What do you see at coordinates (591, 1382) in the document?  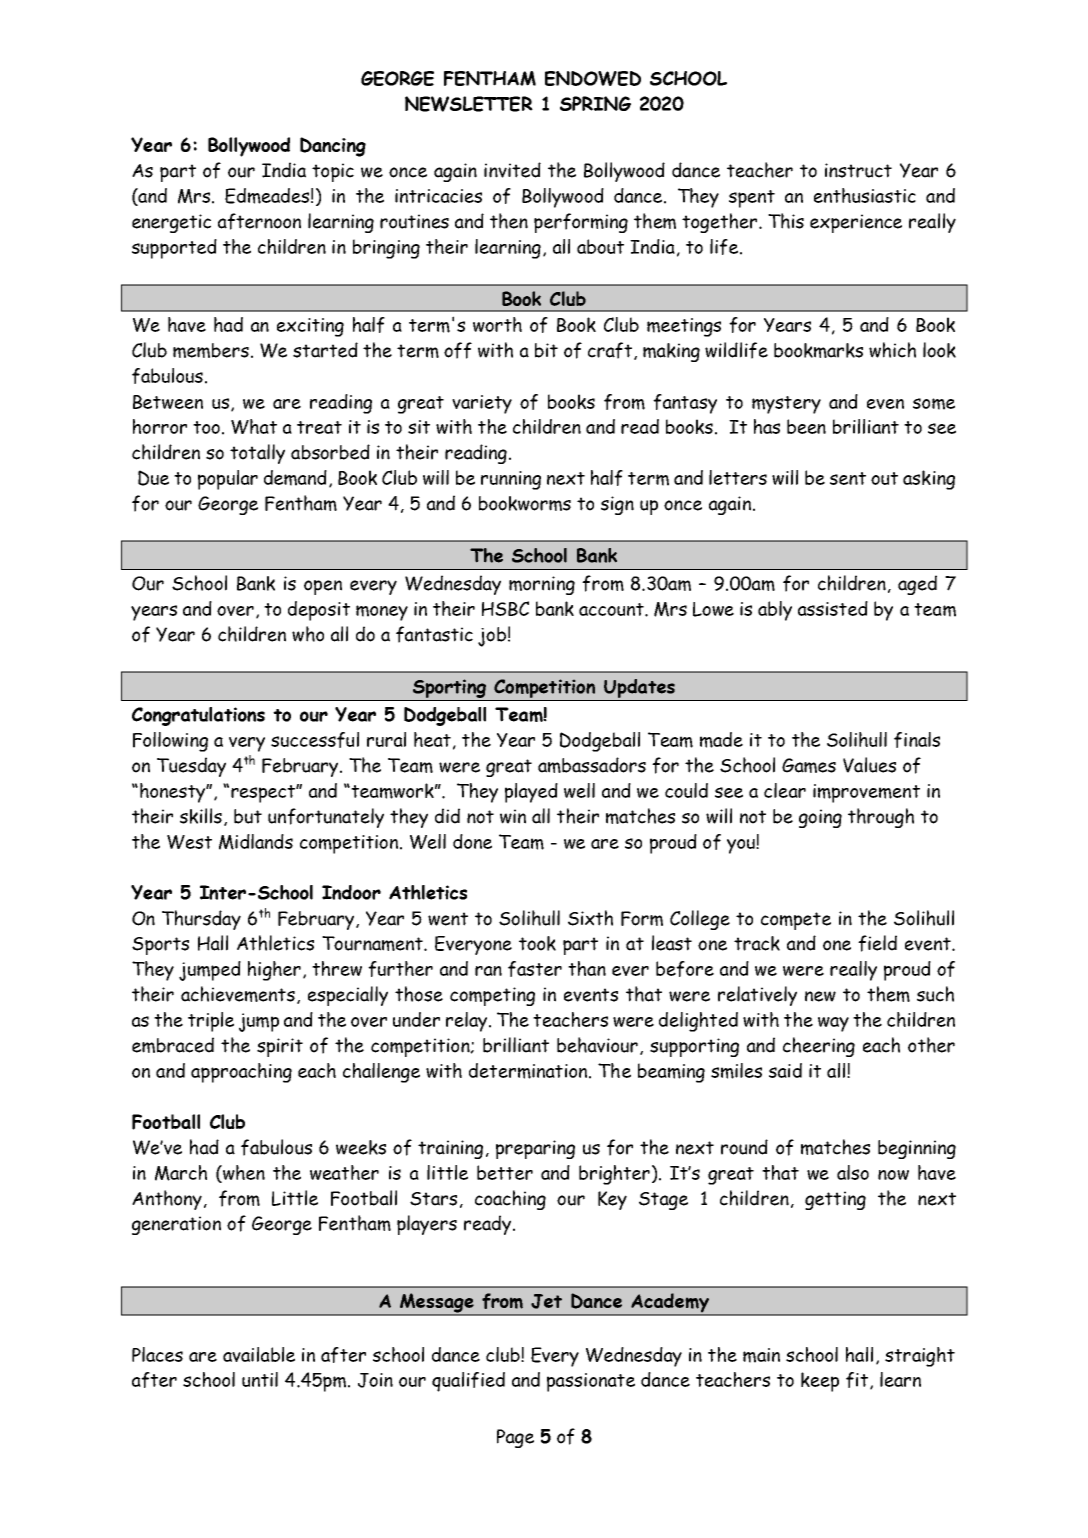 I see `passionate` at bounding box center [591, 1382].
